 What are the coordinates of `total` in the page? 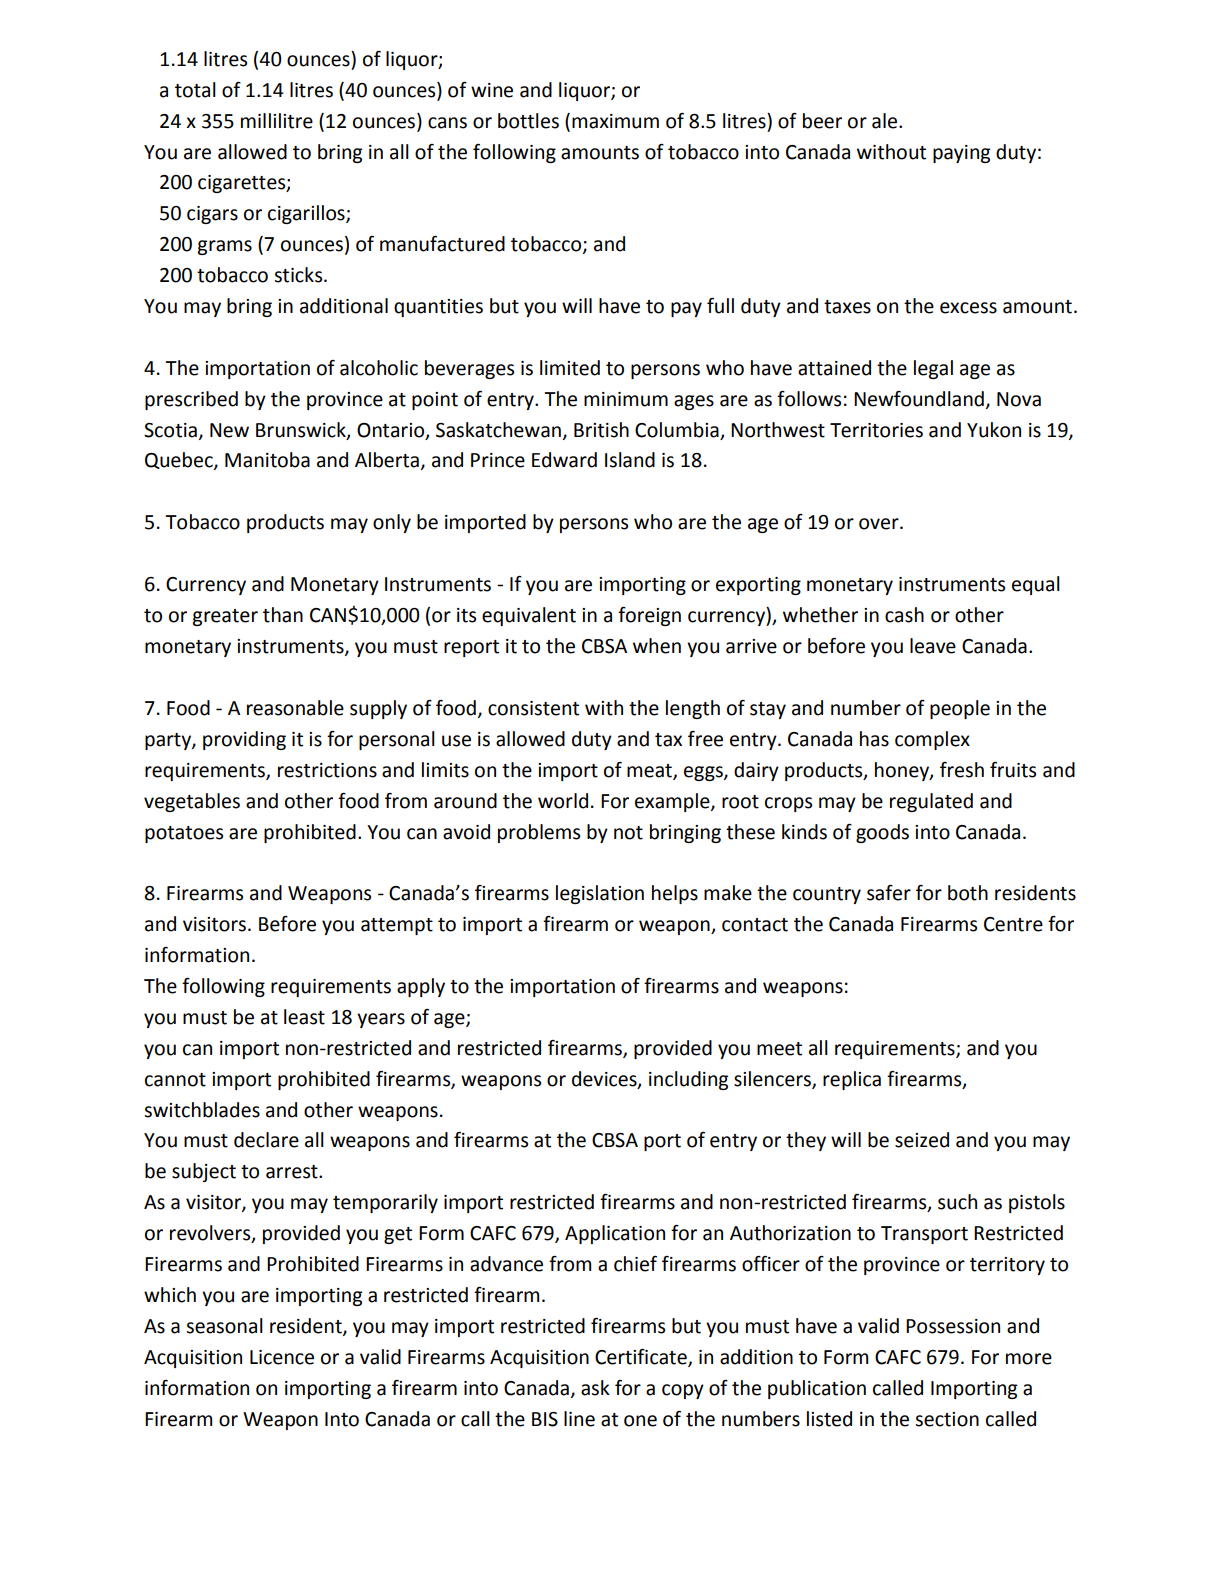 It's located at (195, 90).
